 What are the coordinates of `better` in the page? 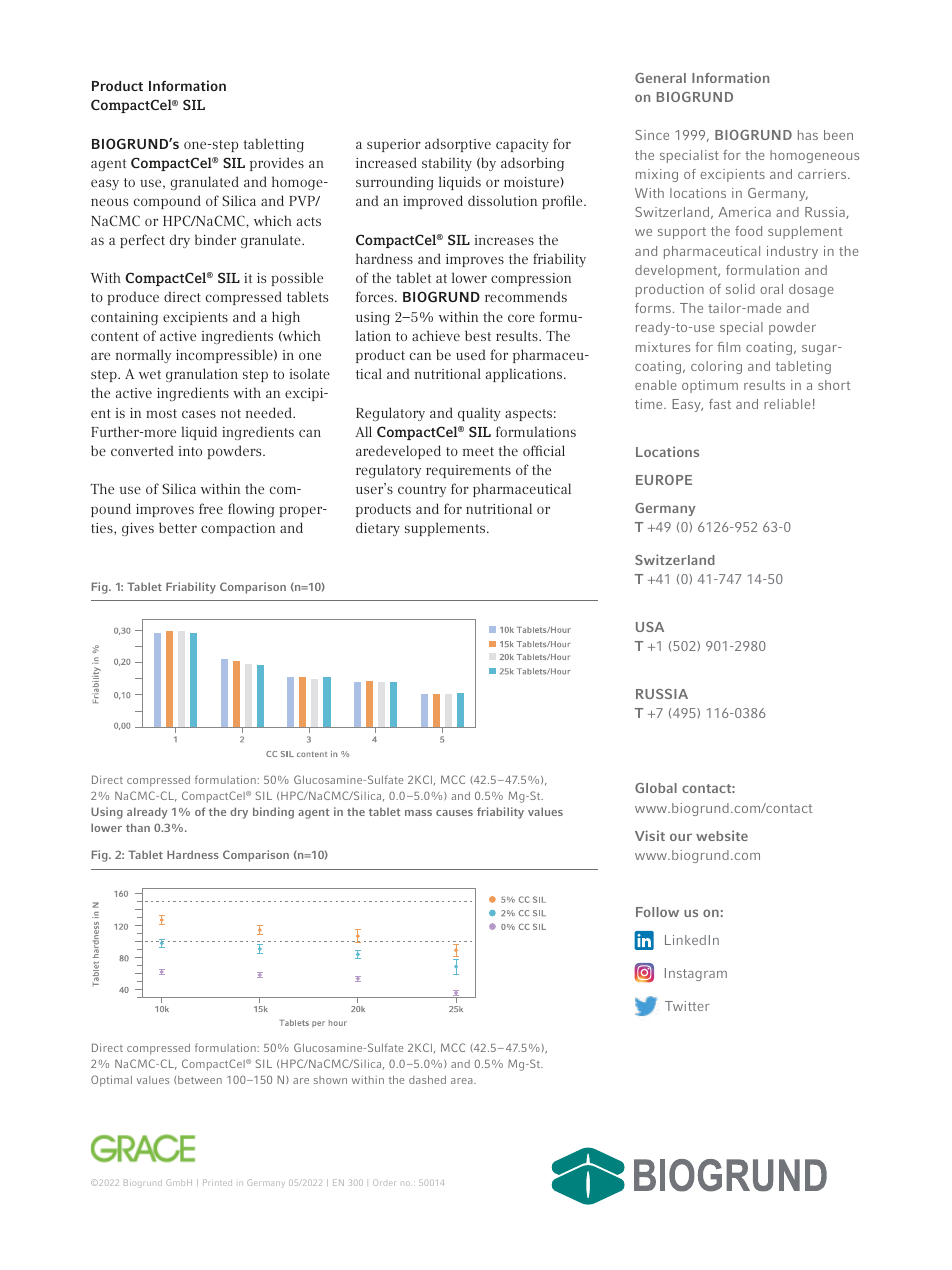 It's located at (178, 527).
